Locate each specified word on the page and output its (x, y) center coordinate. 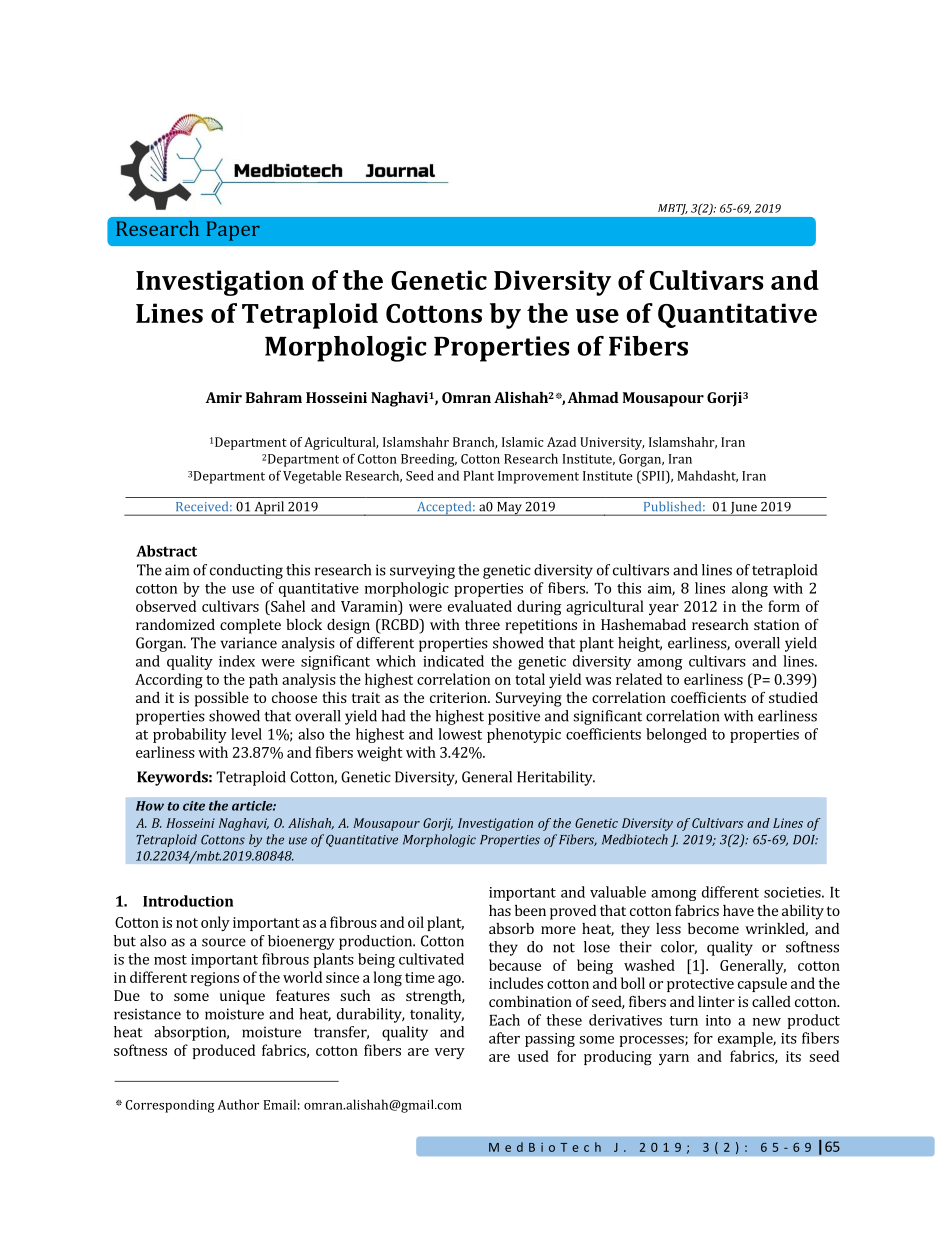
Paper (233, 231)
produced (223, 1051)
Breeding (429, 460)
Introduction (188, 901)
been (530, 910)
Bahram (274, 397)
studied (793, 697)
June (743, 509)
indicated (453, 661)
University (612, 443)
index (237, 661)
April (269, 508)
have (738, 910)
